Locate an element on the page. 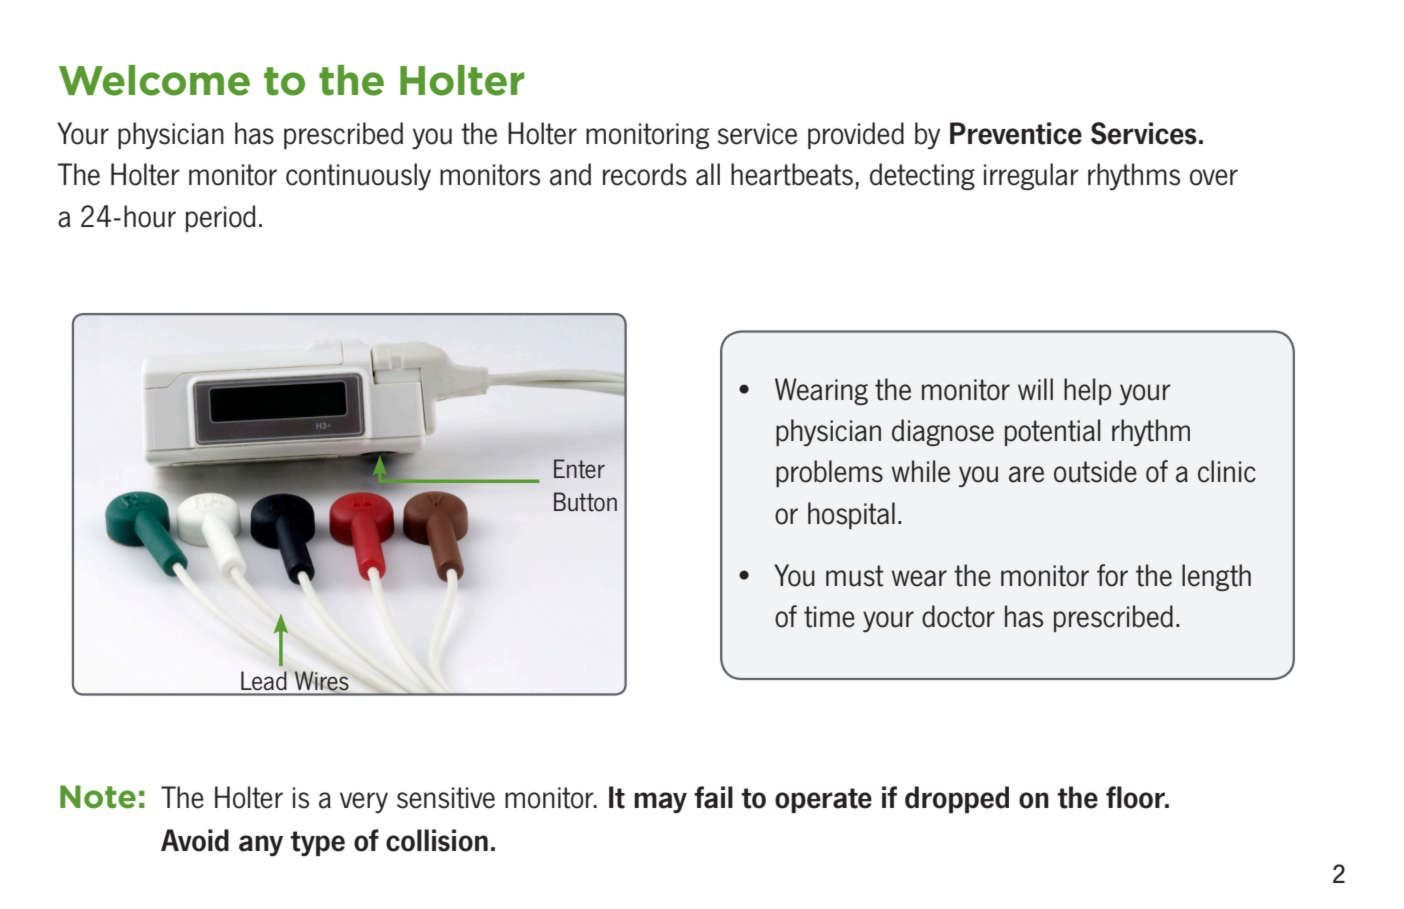 This image has height=909, width=1404. may is located at coordinates (660, 803).
